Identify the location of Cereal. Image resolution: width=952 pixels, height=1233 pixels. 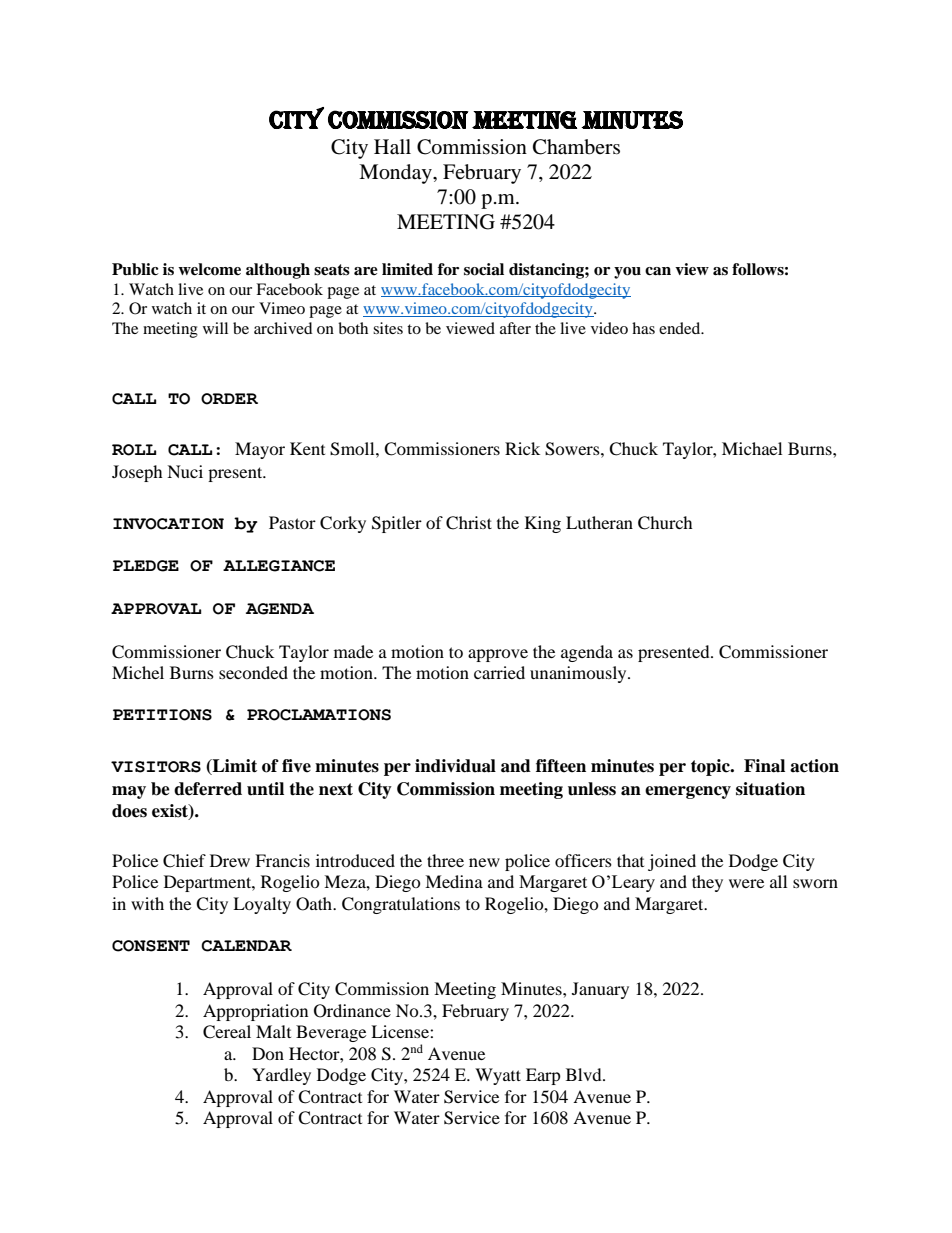
(227, 1032).
